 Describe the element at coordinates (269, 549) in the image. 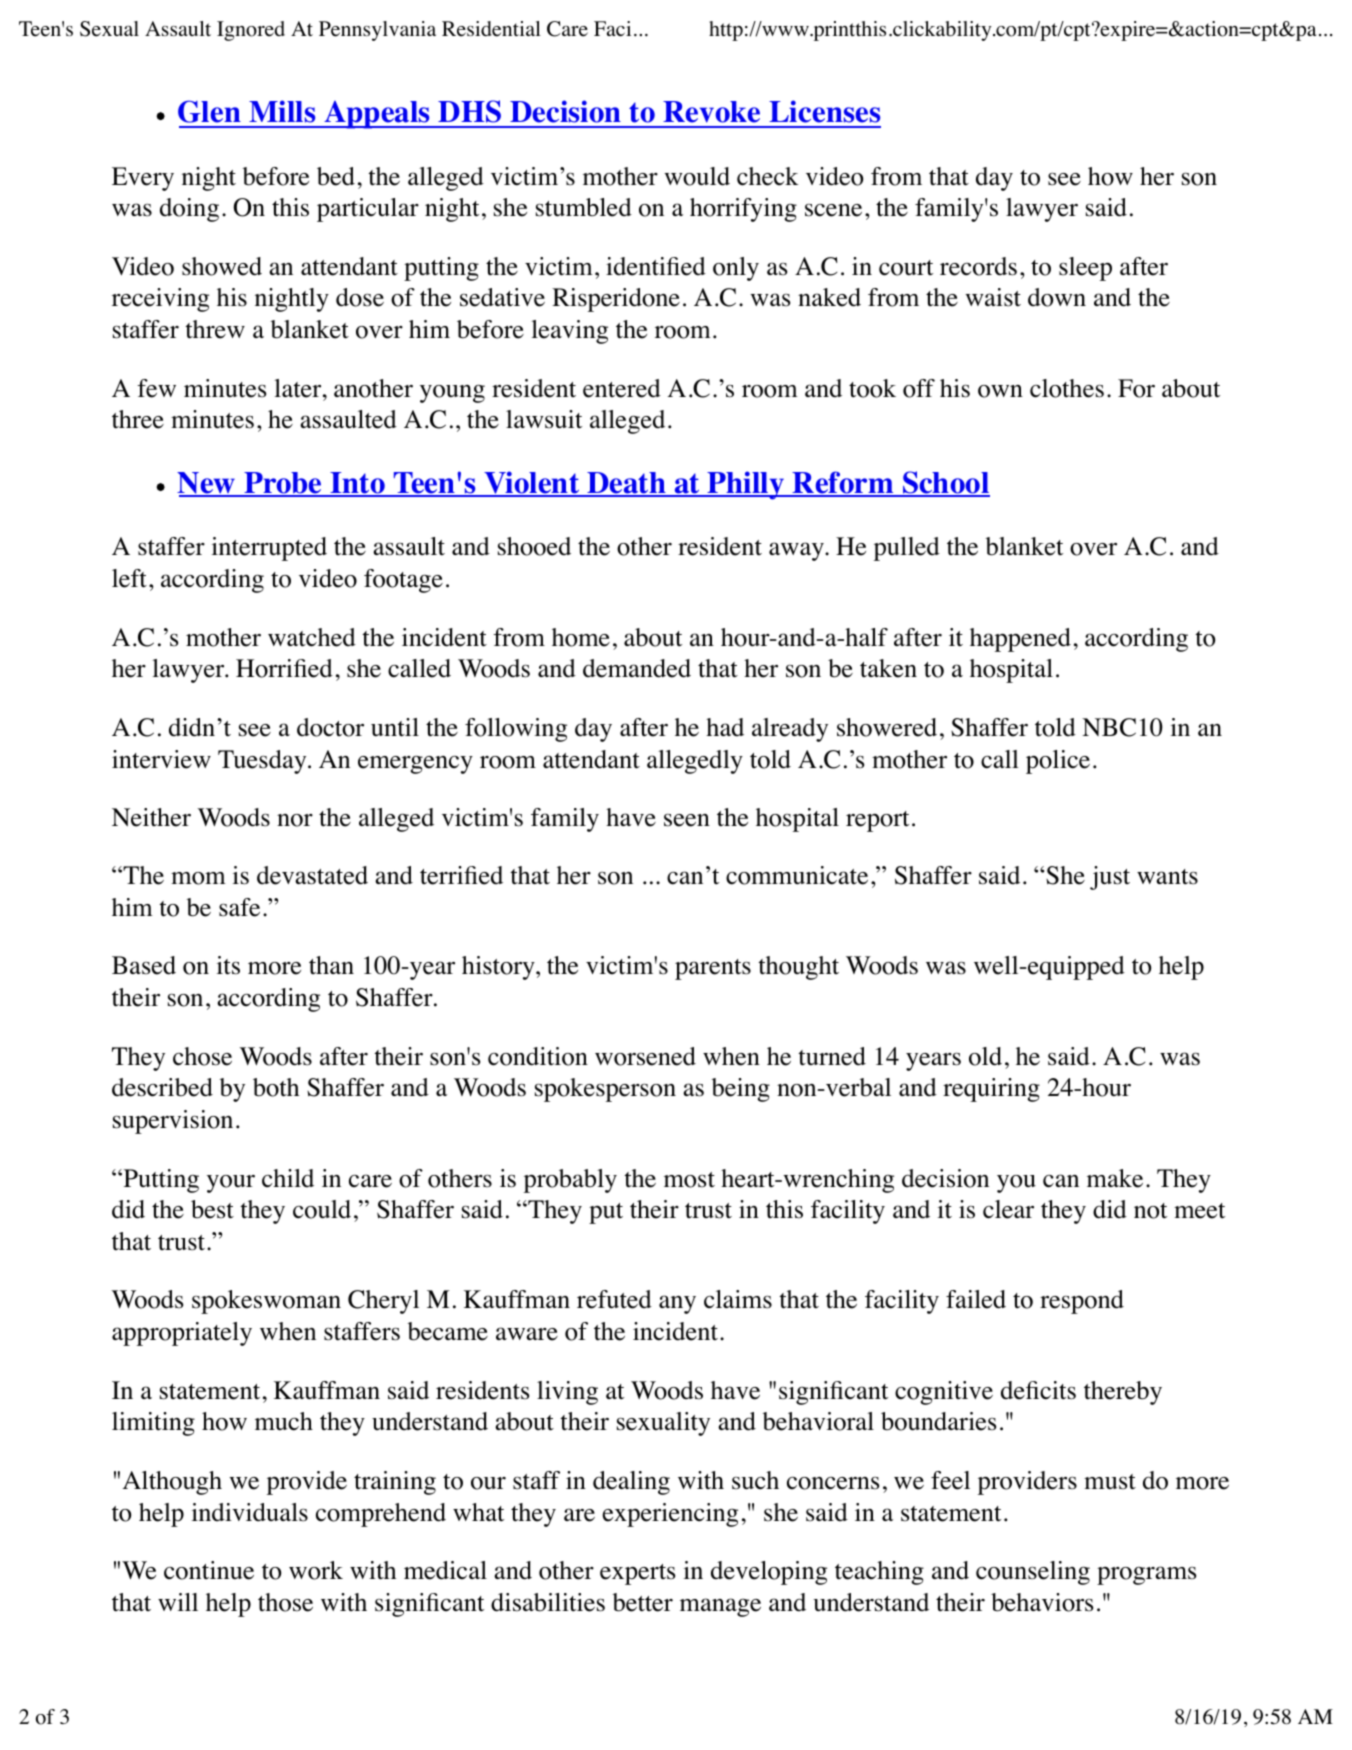

I see `interrupted` at that location.
